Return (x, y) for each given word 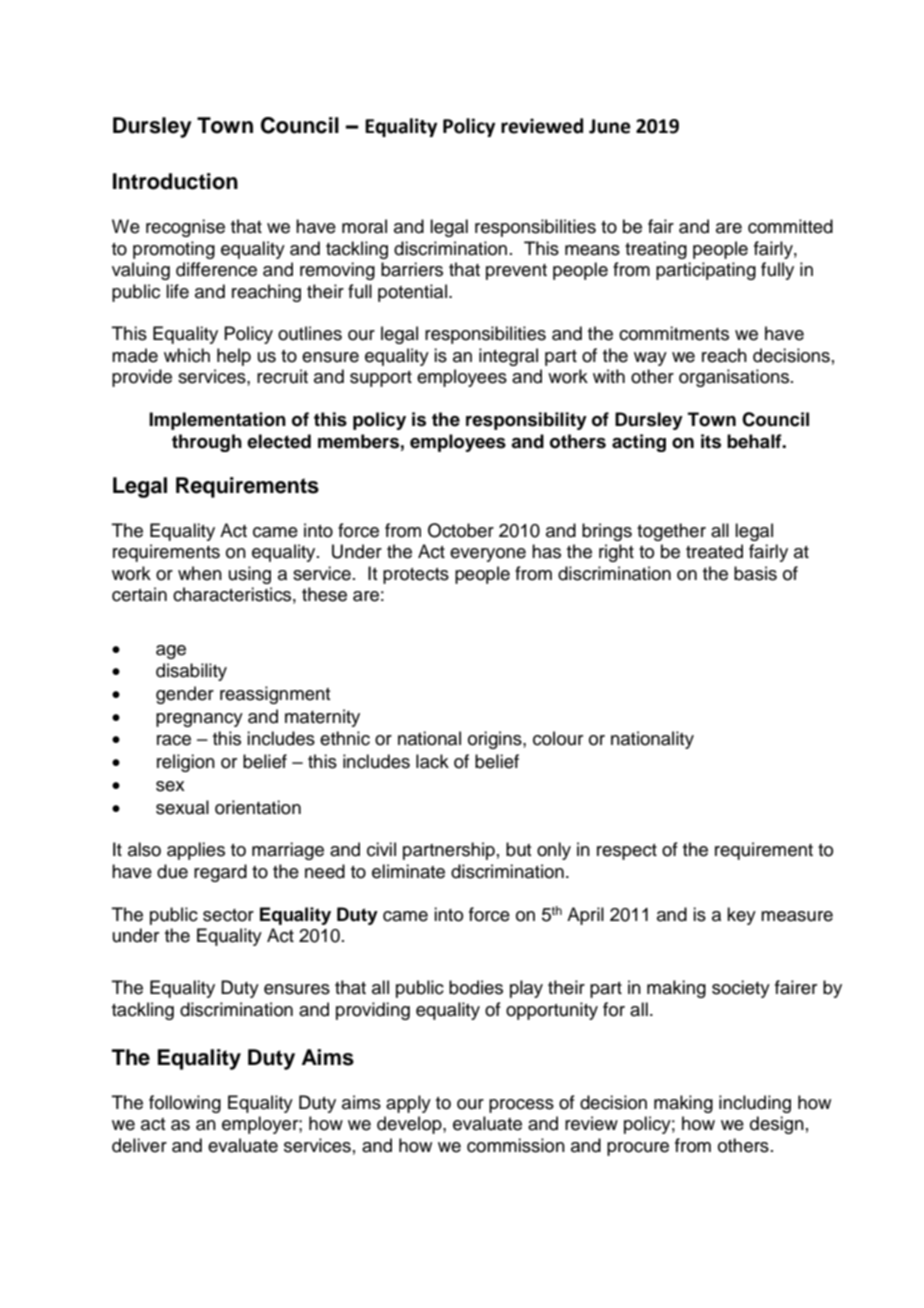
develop (410, 1125)
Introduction (175, 181)
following (185, 1104)
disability (191, 672)
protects (416, 576)
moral (364, 226)
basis (755, 573)
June (610, 126)
